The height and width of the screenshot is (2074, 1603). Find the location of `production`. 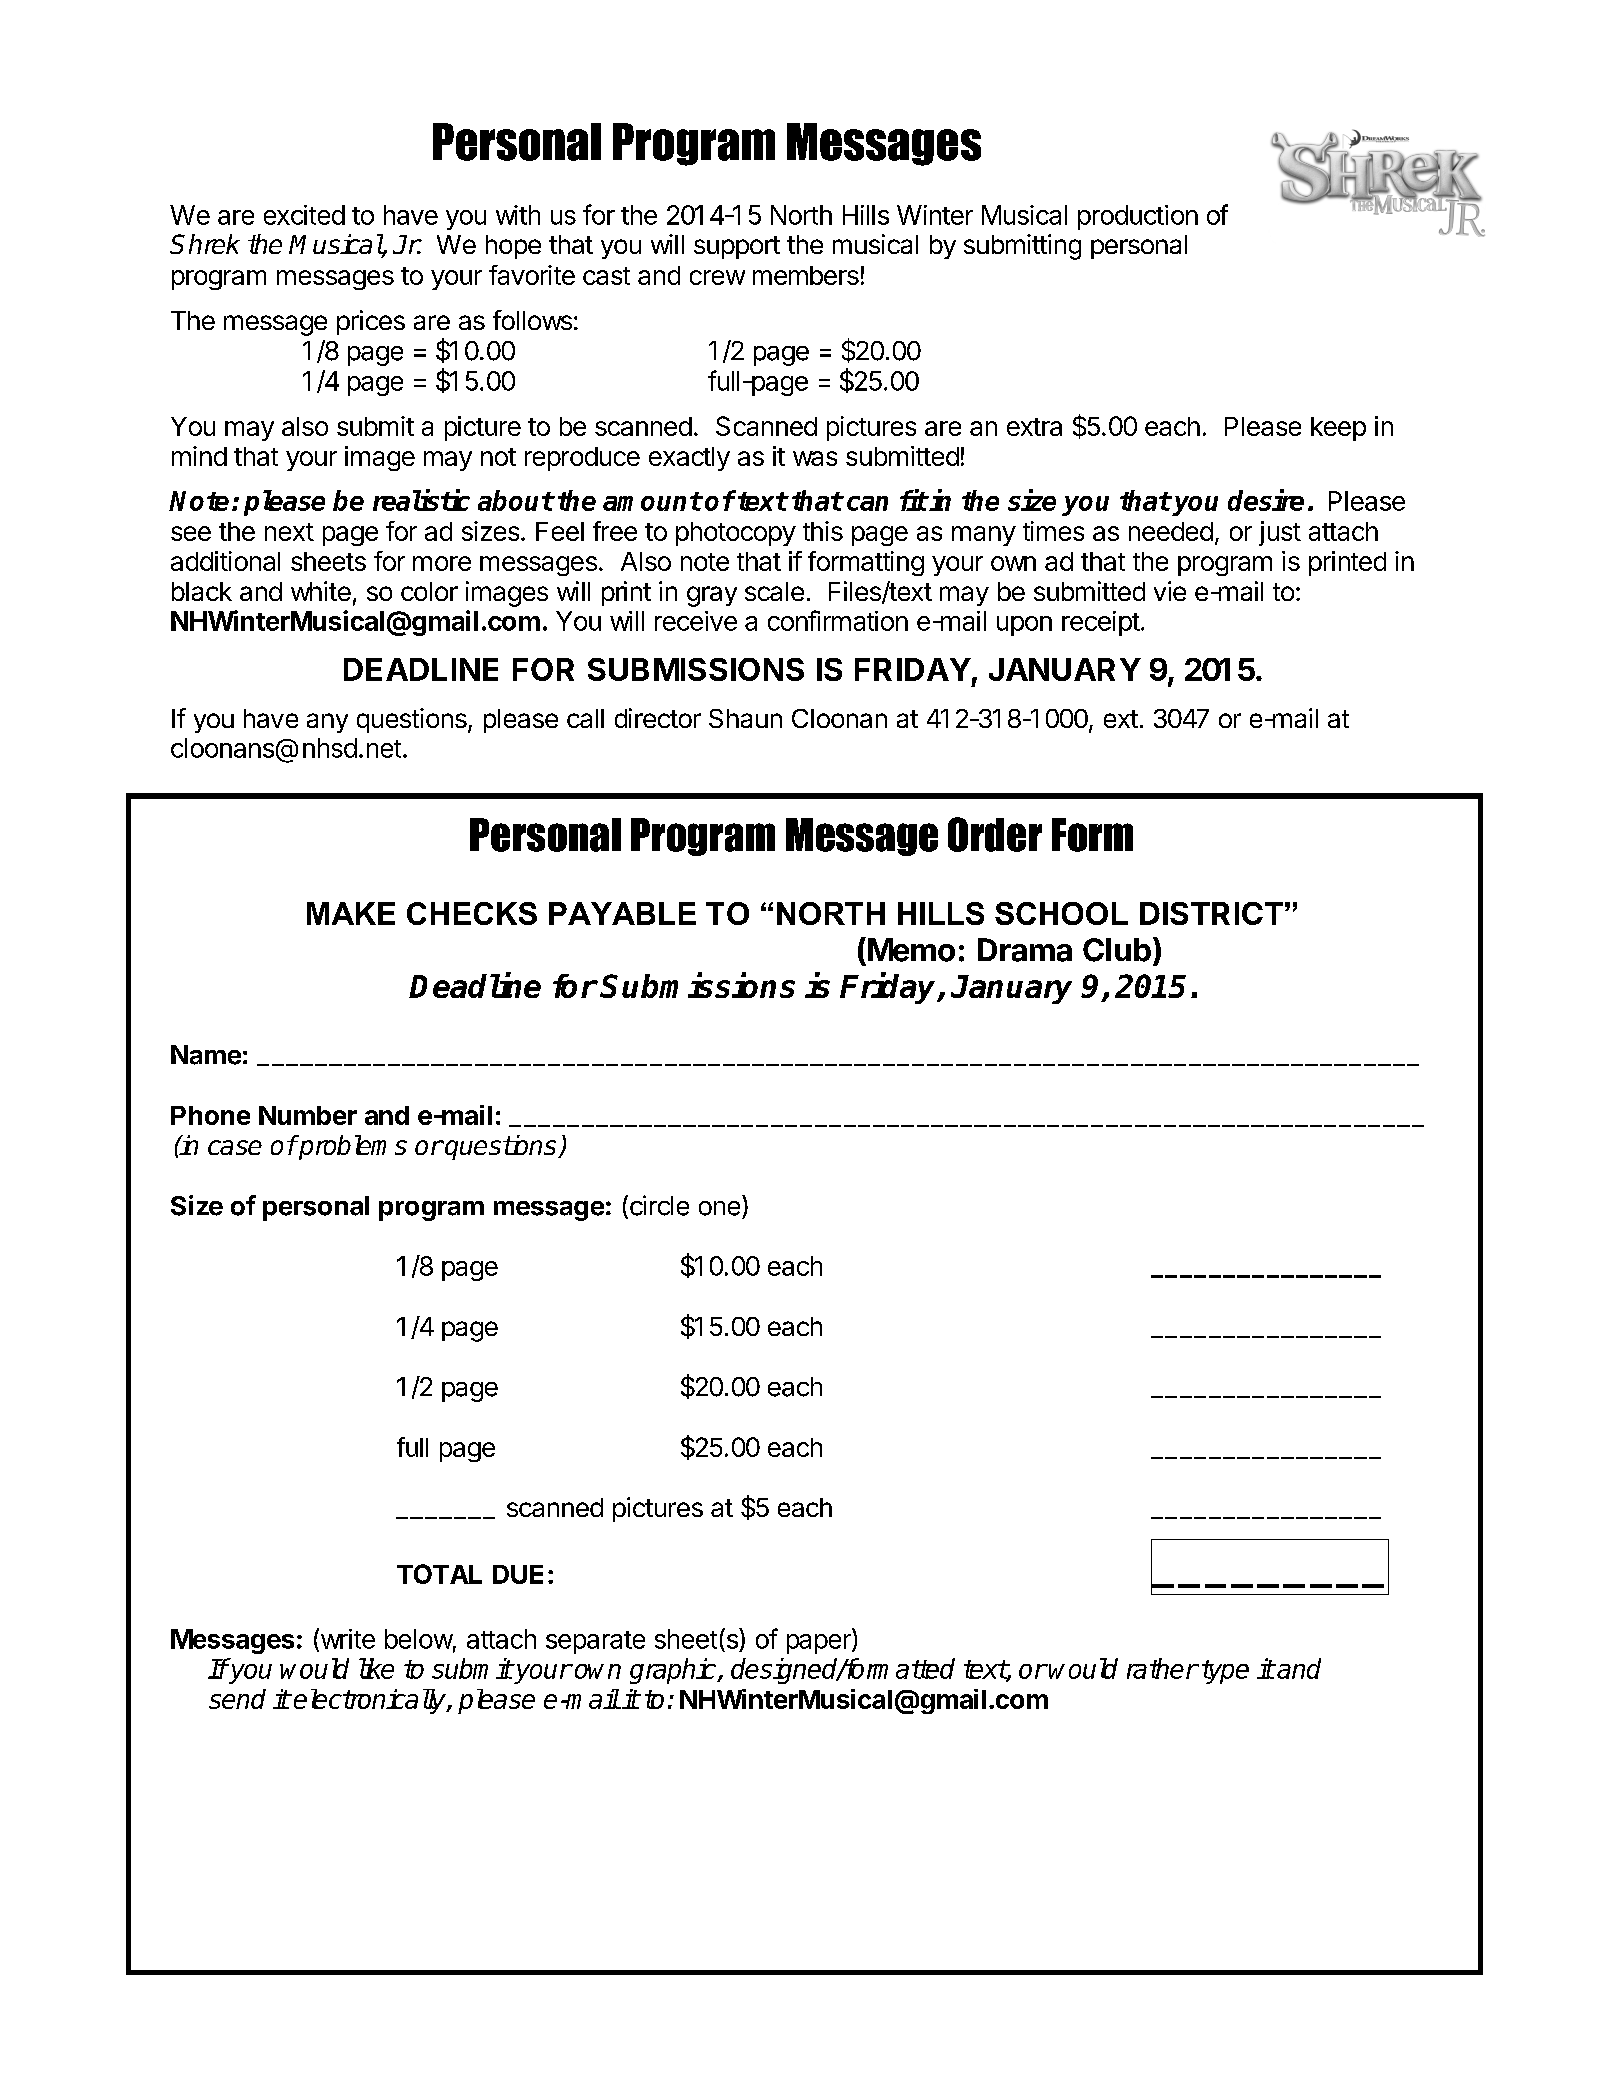

production is located at coordinates (1138, 217).
